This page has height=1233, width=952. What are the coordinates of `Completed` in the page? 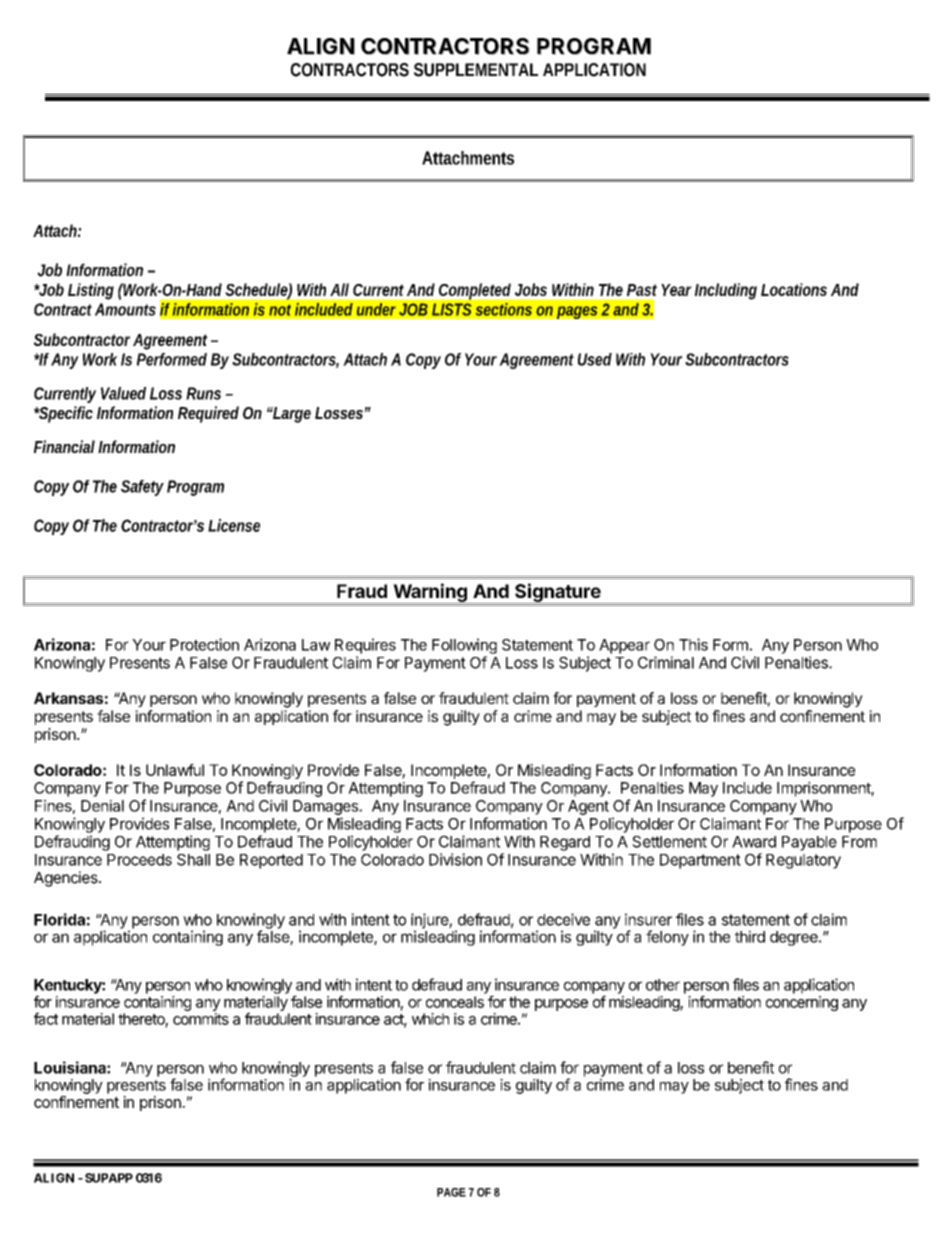 It's located at (475, 291).
